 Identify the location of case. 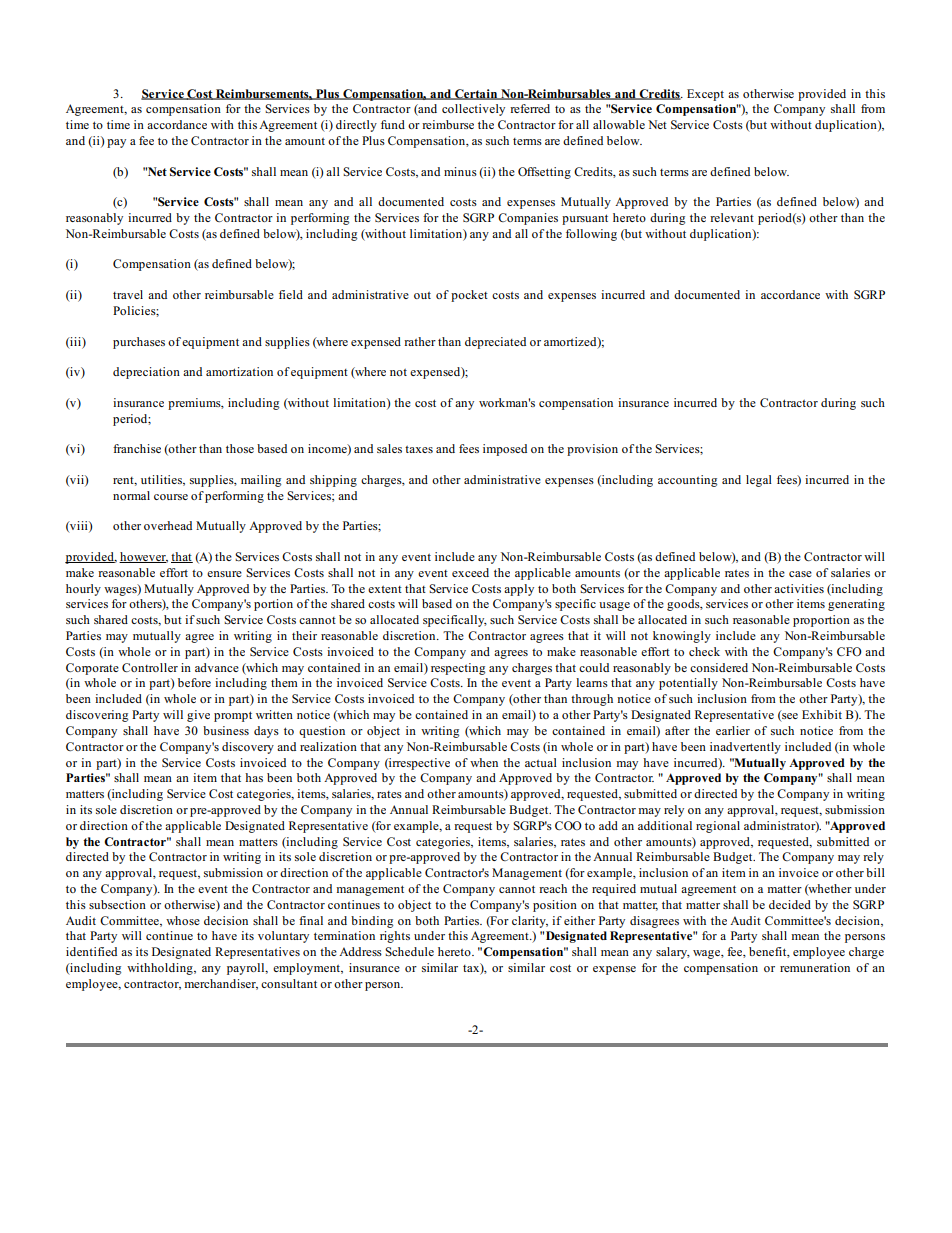
(800, 574).
